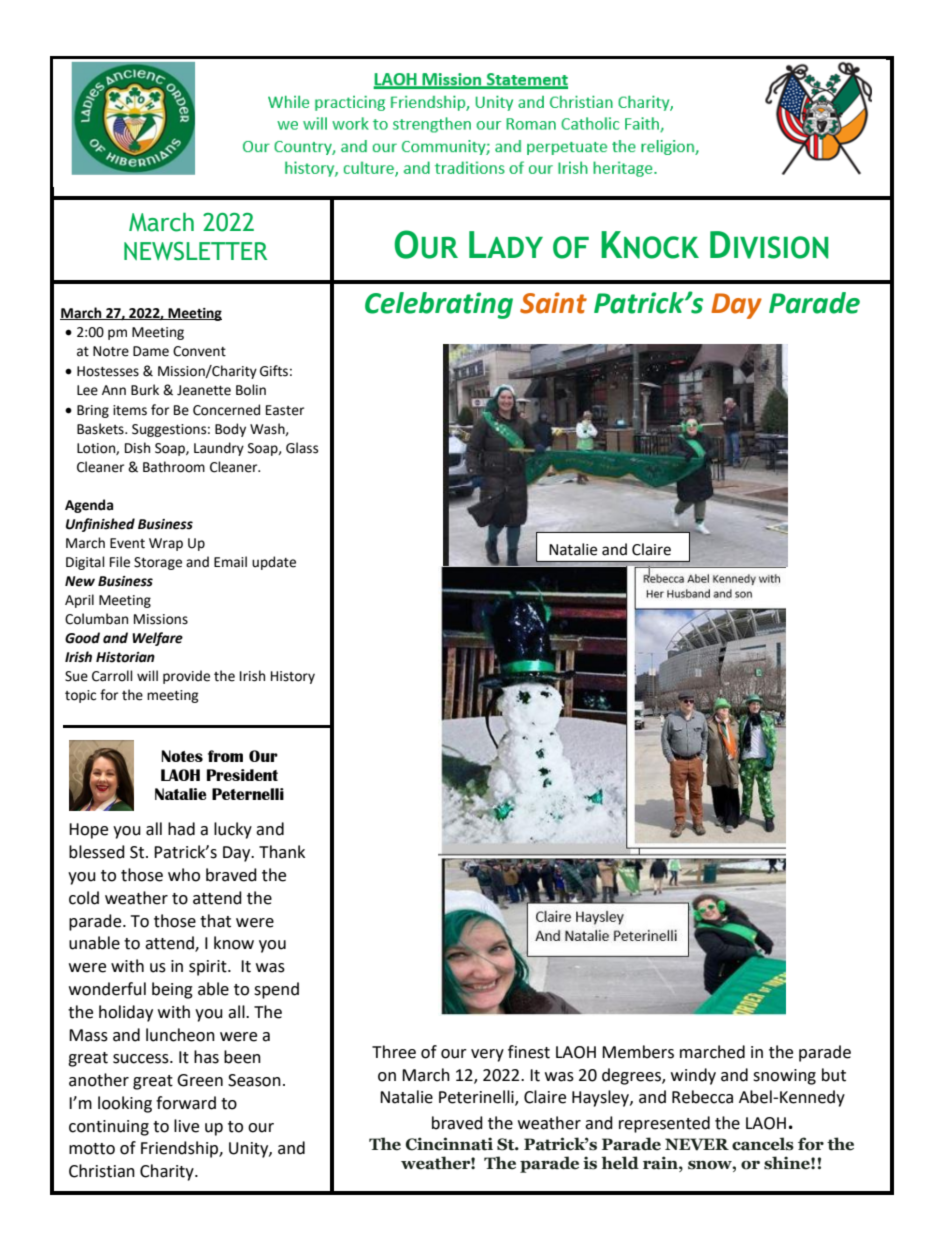 The image size is (952, 1233). I want to click on NEWSLETTER, so click(195, 251).
